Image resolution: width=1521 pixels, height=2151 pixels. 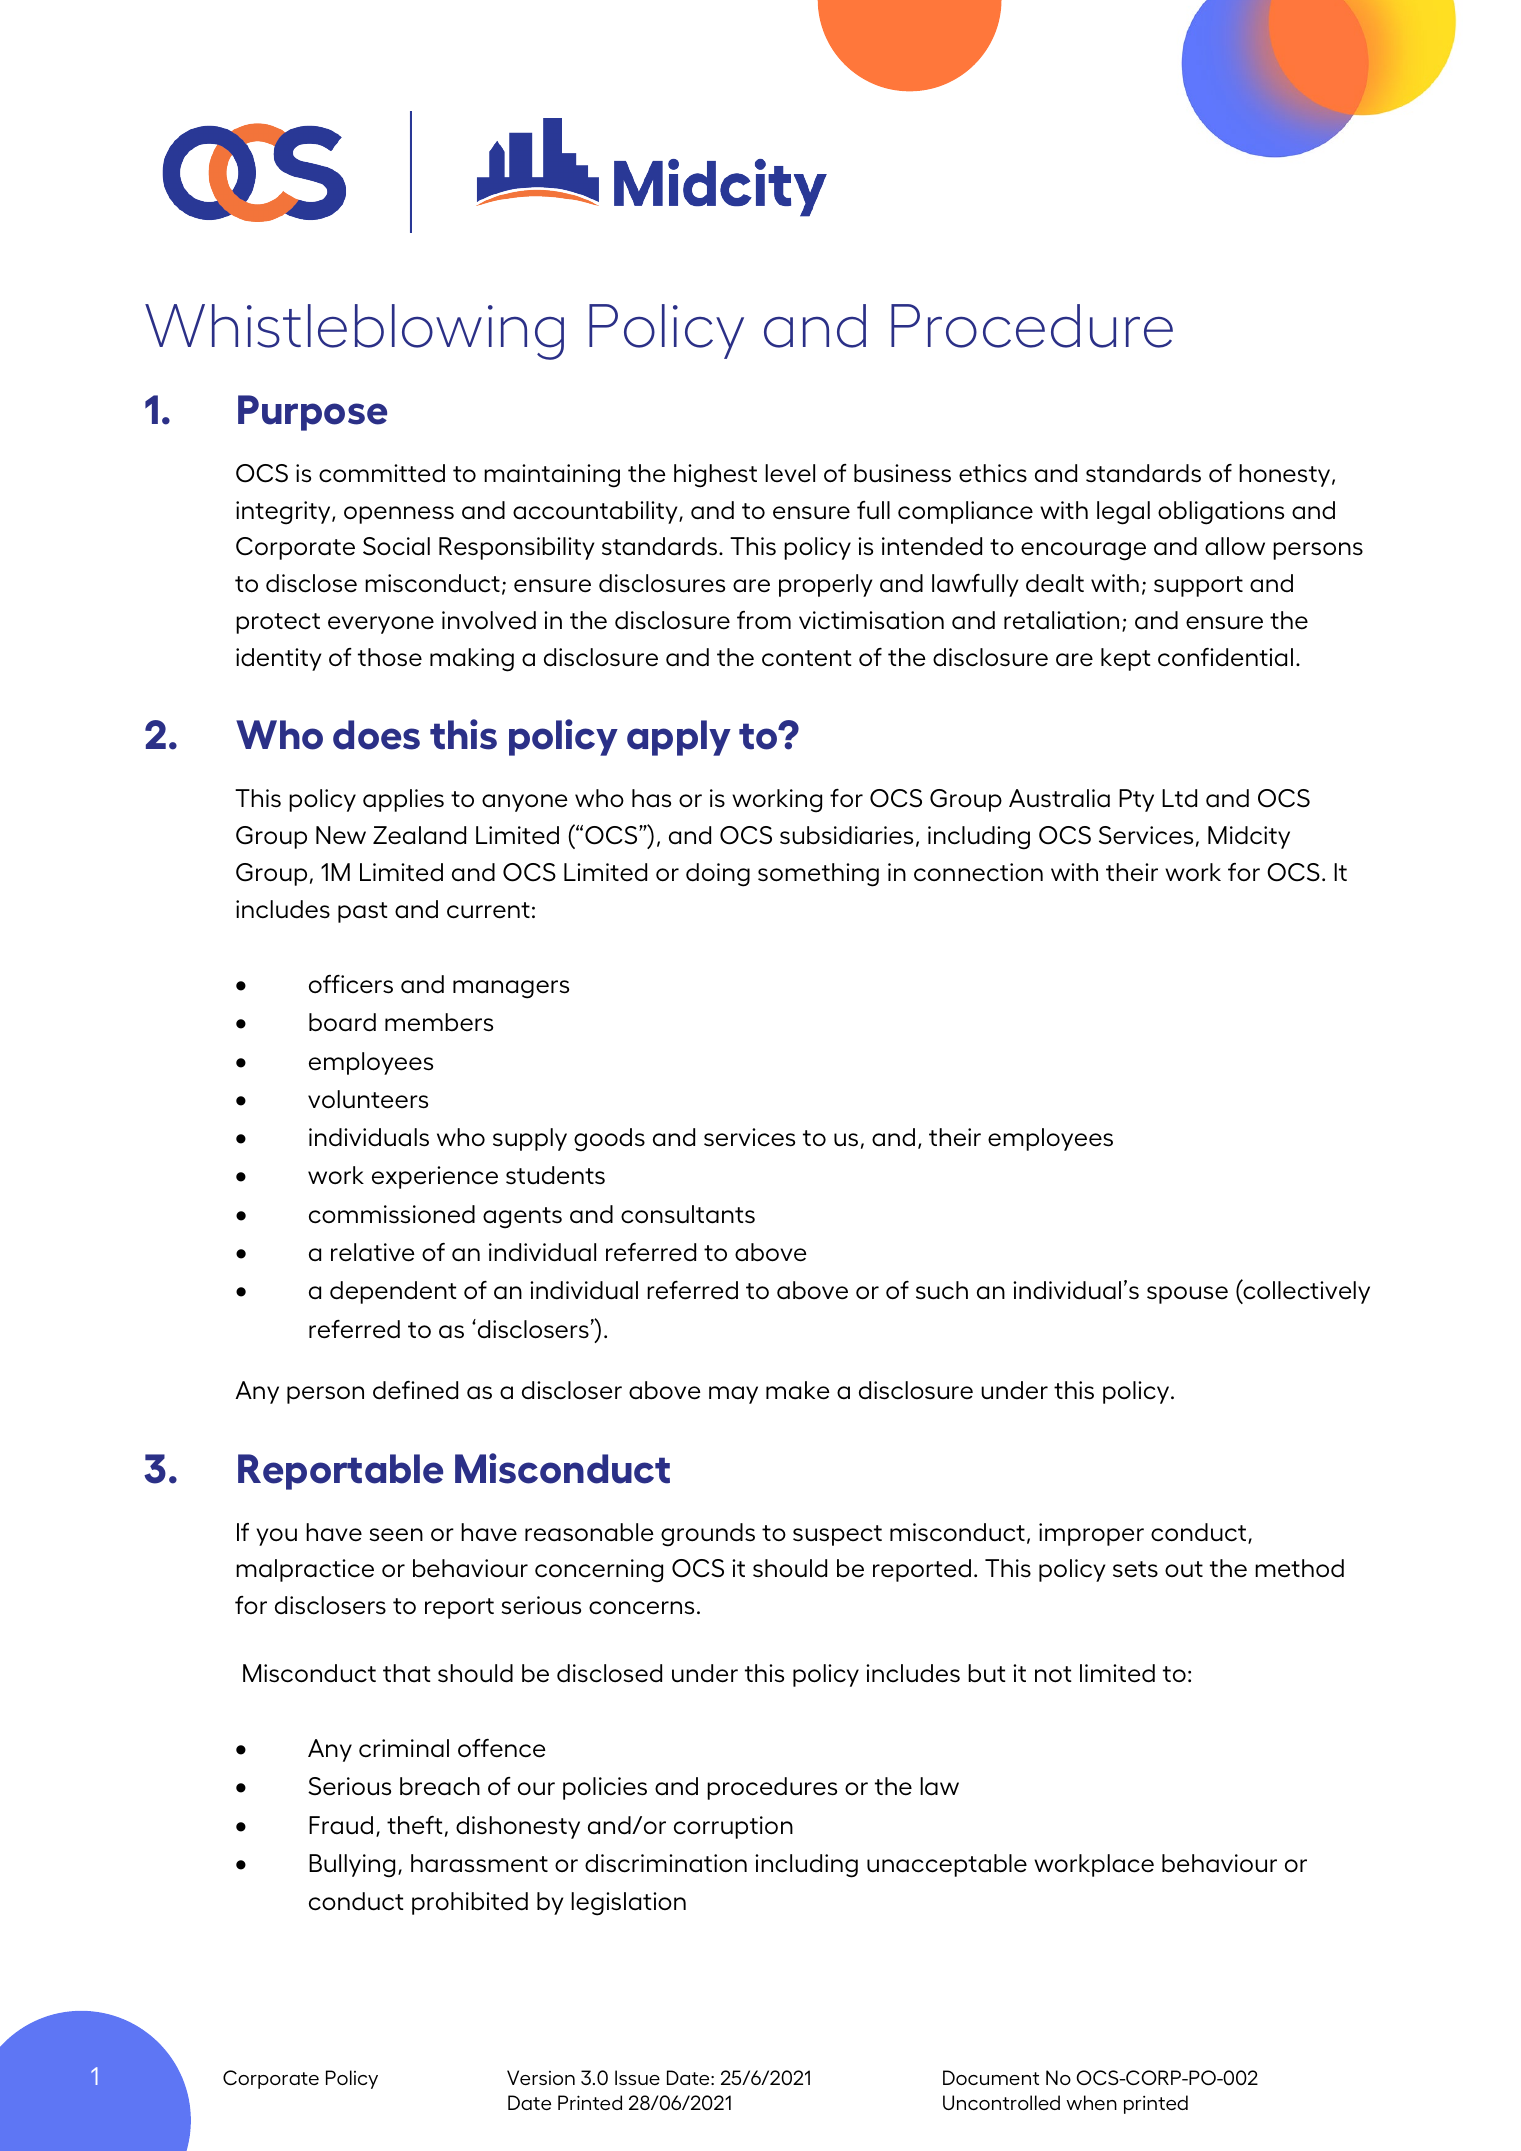 I want to click on commissioned, so click(x=392, y=1214).
